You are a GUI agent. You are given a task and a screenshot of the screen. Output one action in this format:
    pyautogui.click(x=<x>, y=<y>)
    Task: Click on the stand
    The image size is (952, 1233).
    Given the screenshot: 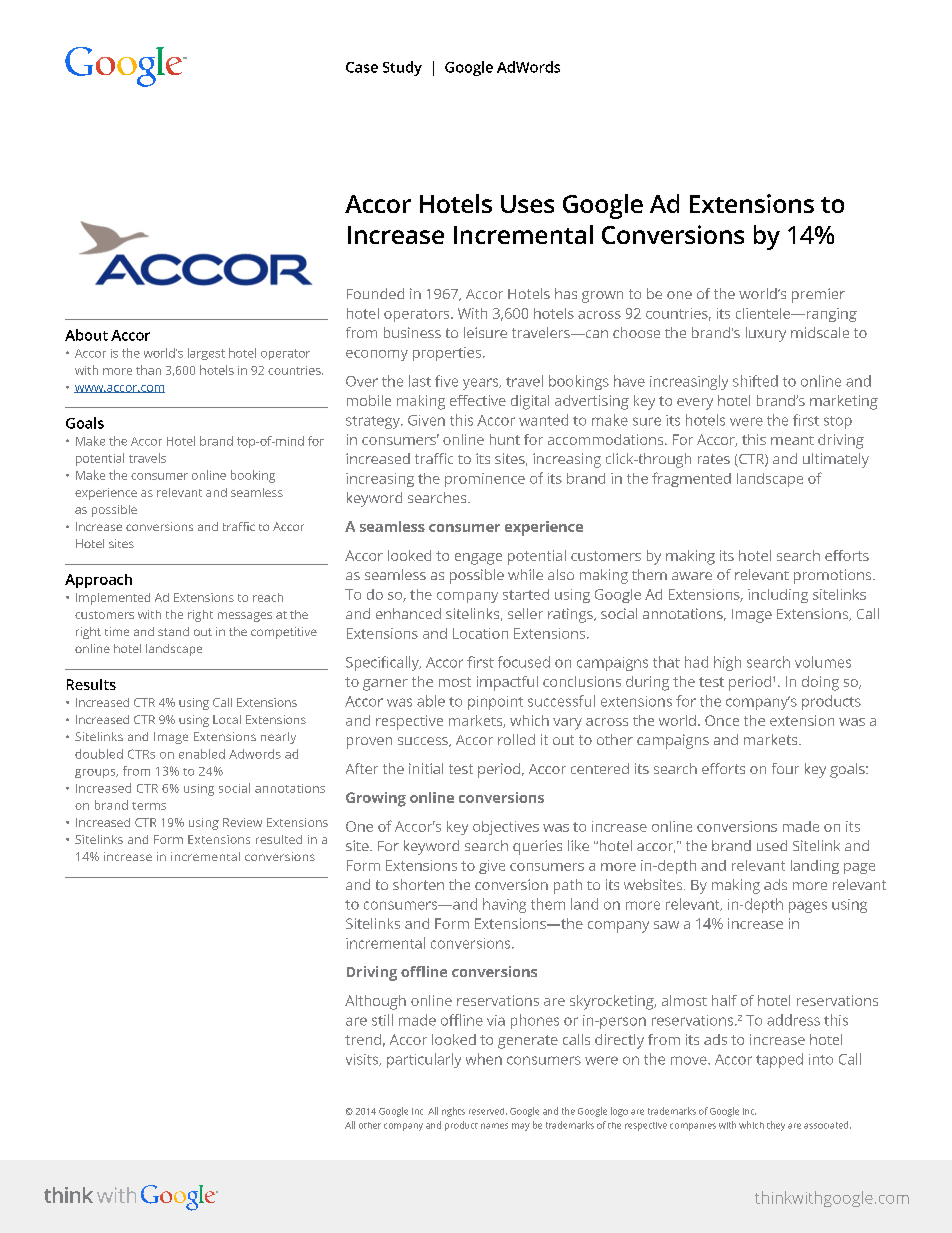 What is the action you would take?
    pyautogui.click(x=173, y=631)
